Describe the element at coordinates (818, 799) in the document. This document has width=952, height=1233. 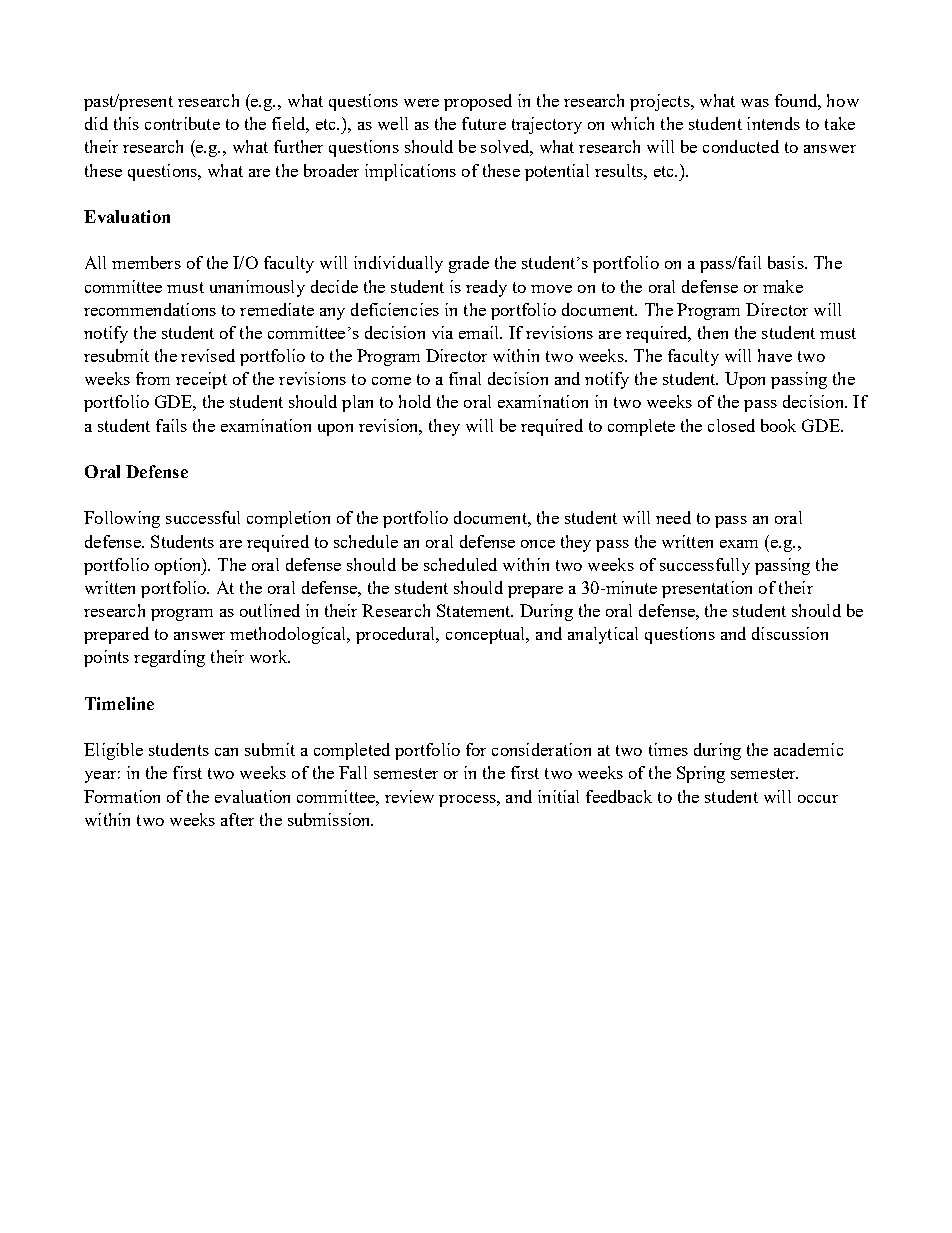
I see `occur` at that location.
